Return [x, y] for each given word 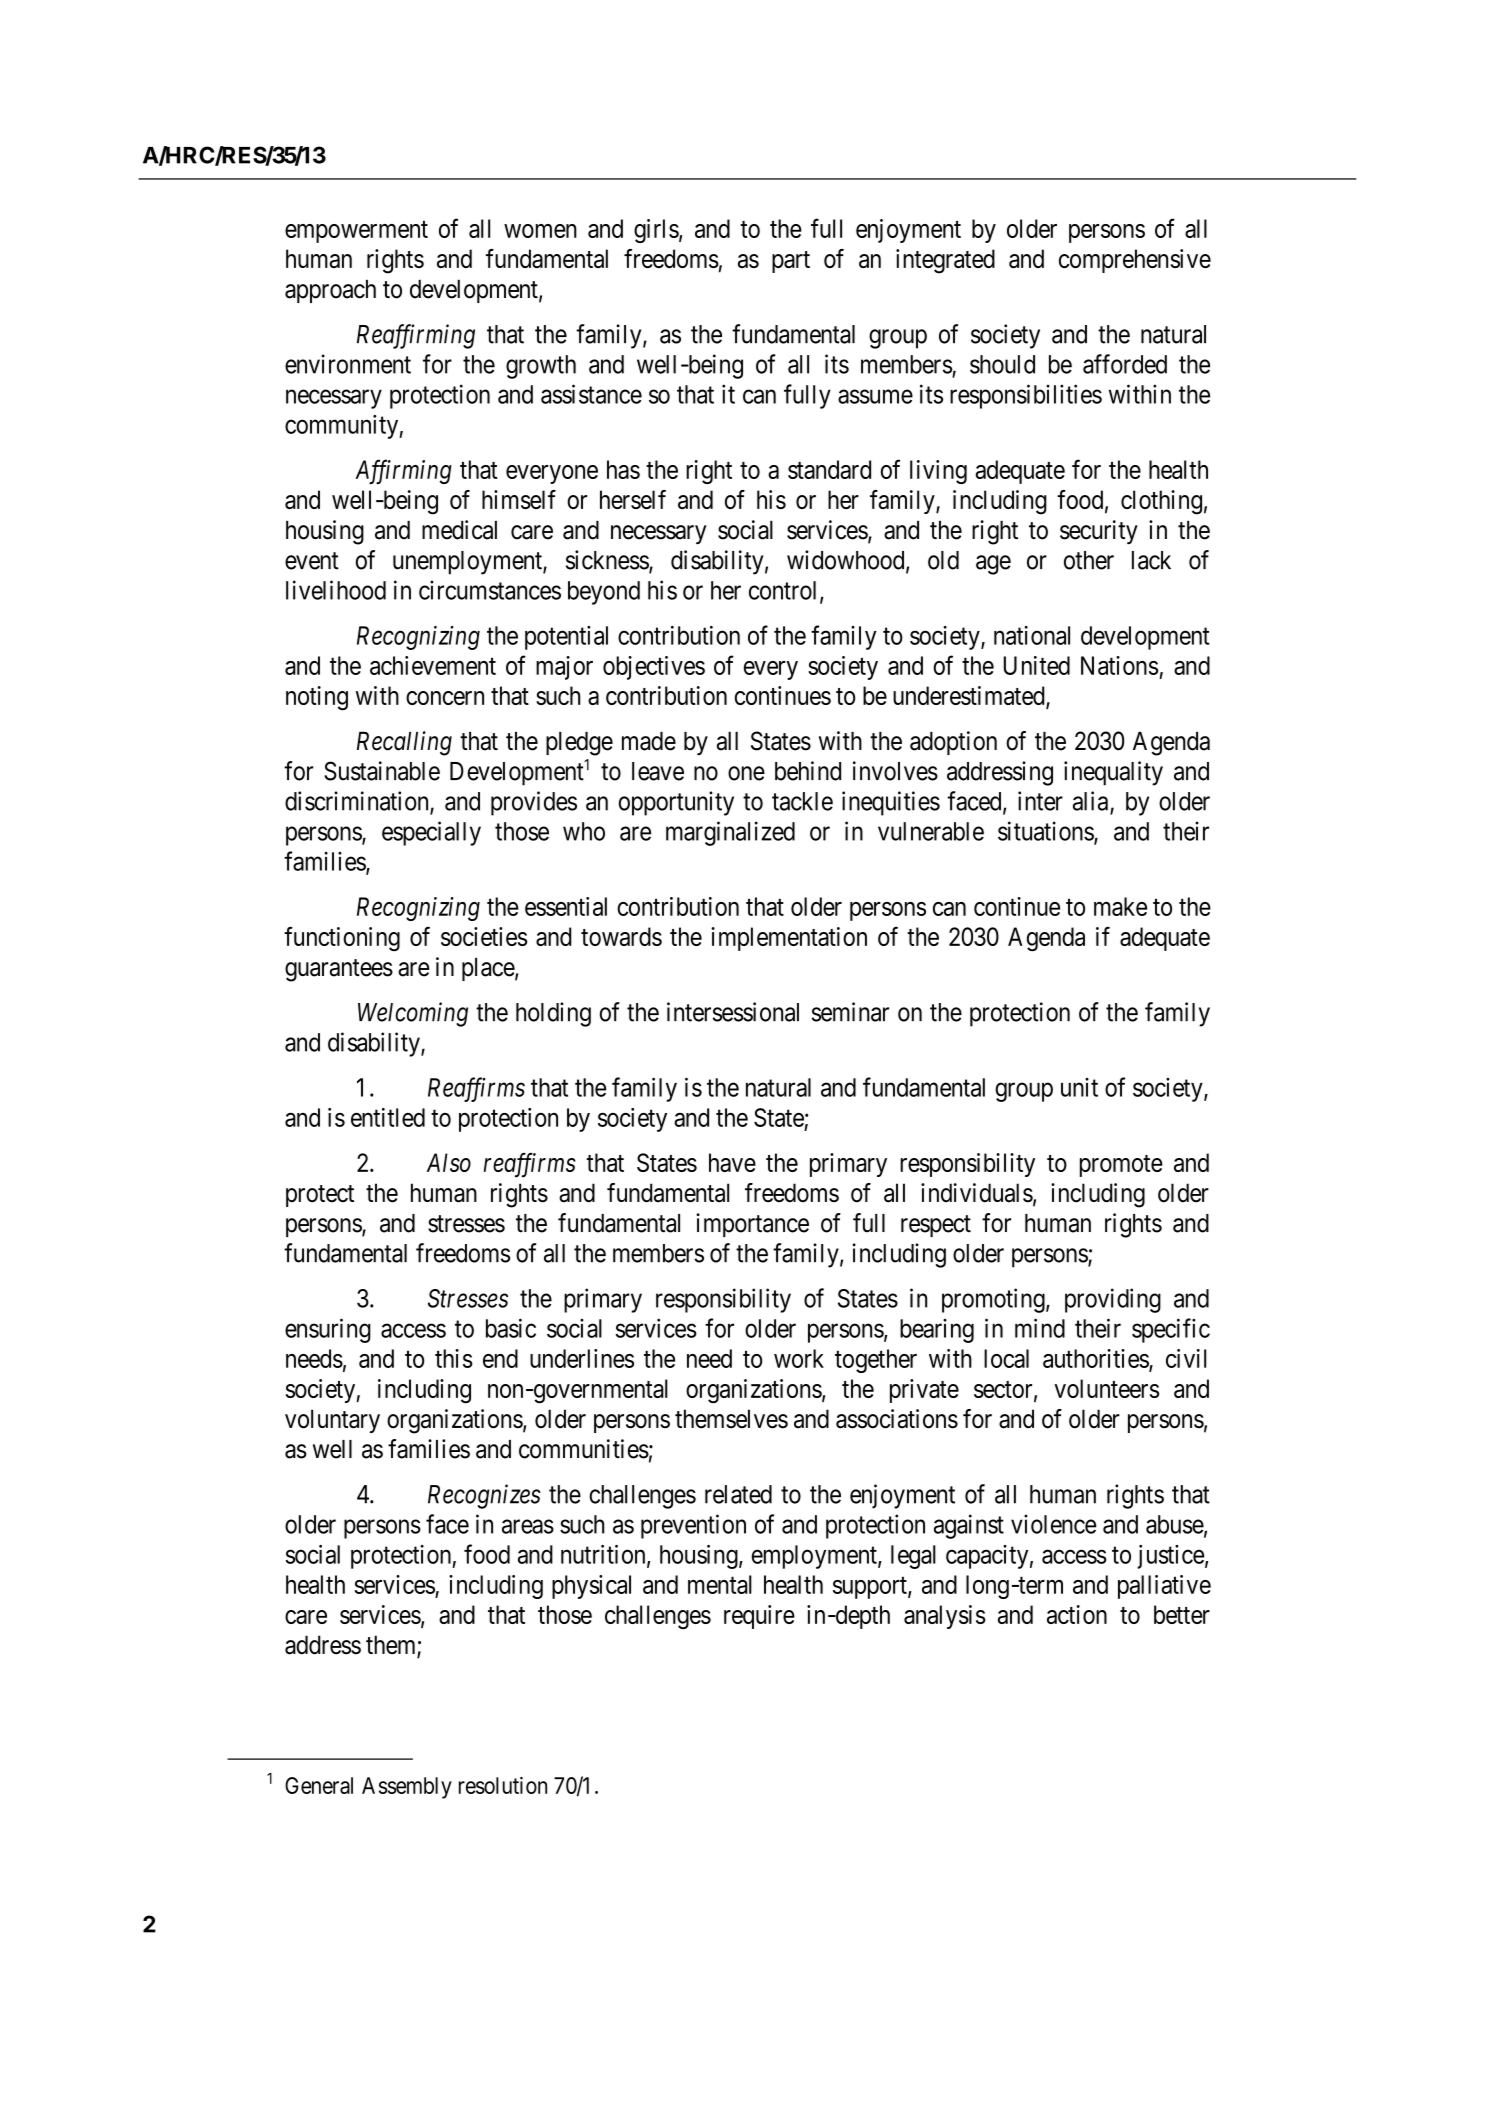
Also [449, 1162]
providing [1113, 1300]
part [791, 262]
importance [752, 1225]
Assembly [407, 1788]
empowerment [356, 232]
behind [808, 771]
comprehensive [1135, 261]
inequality [1113, 773]
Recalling [404, 743]
